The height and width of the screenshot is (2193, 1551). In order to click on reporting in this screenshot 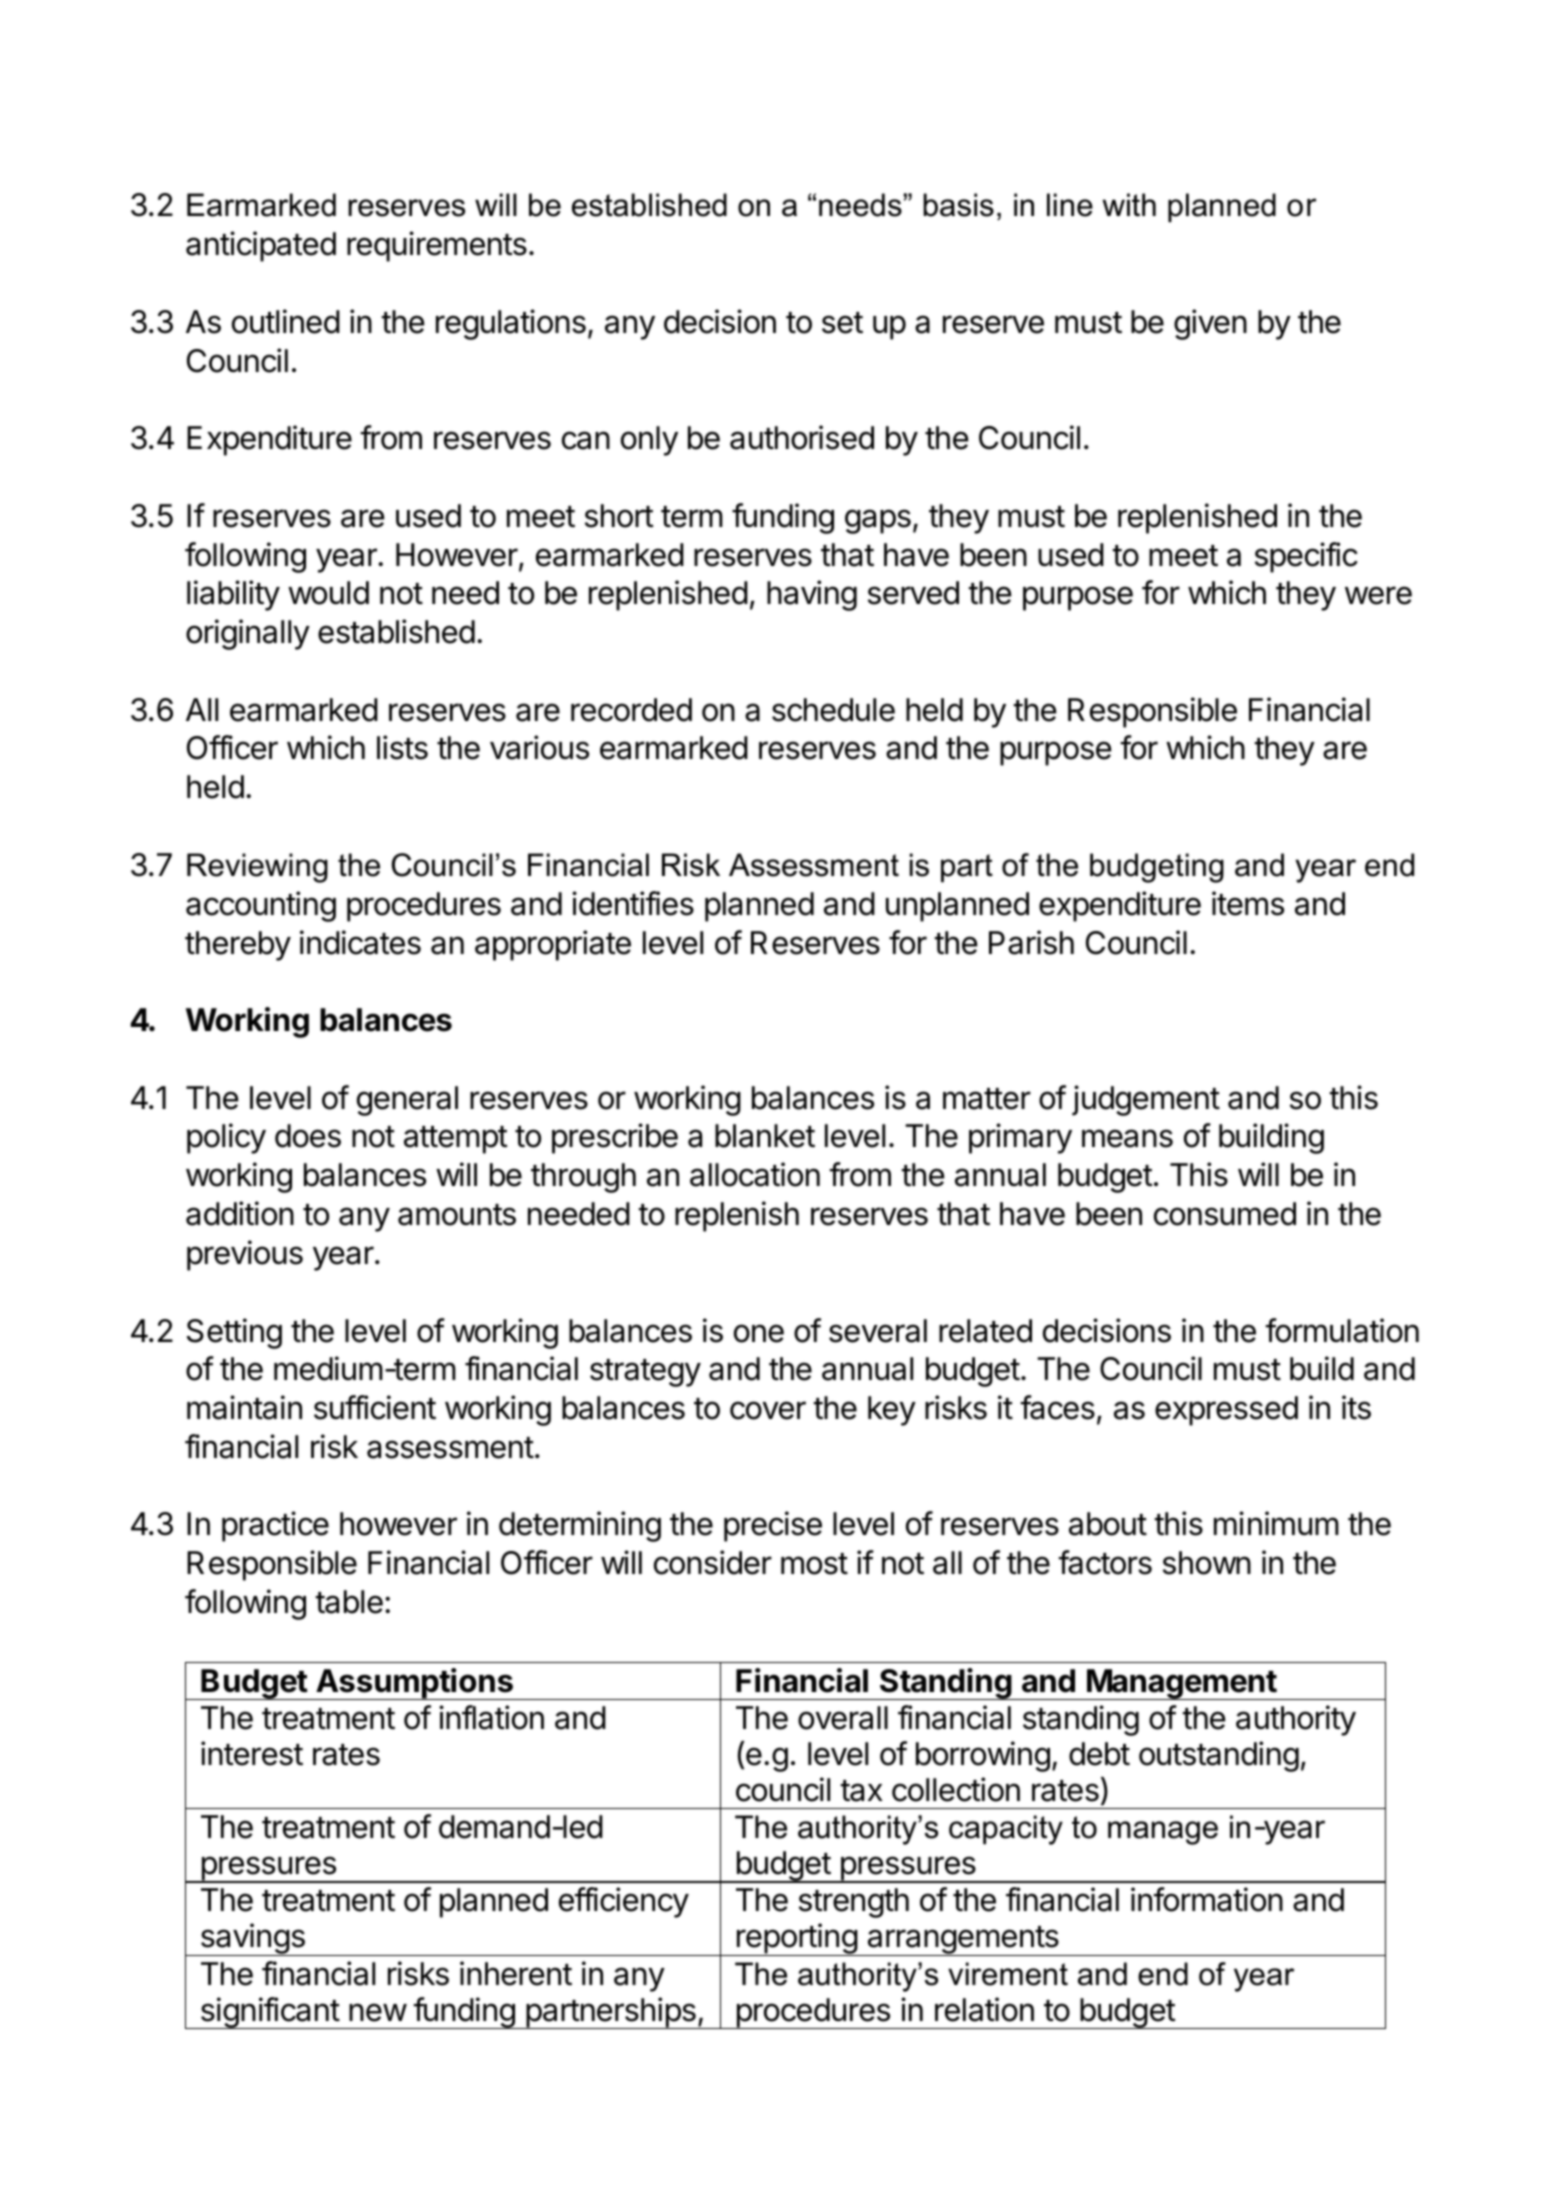, I will do `click(796, 1939)`.
